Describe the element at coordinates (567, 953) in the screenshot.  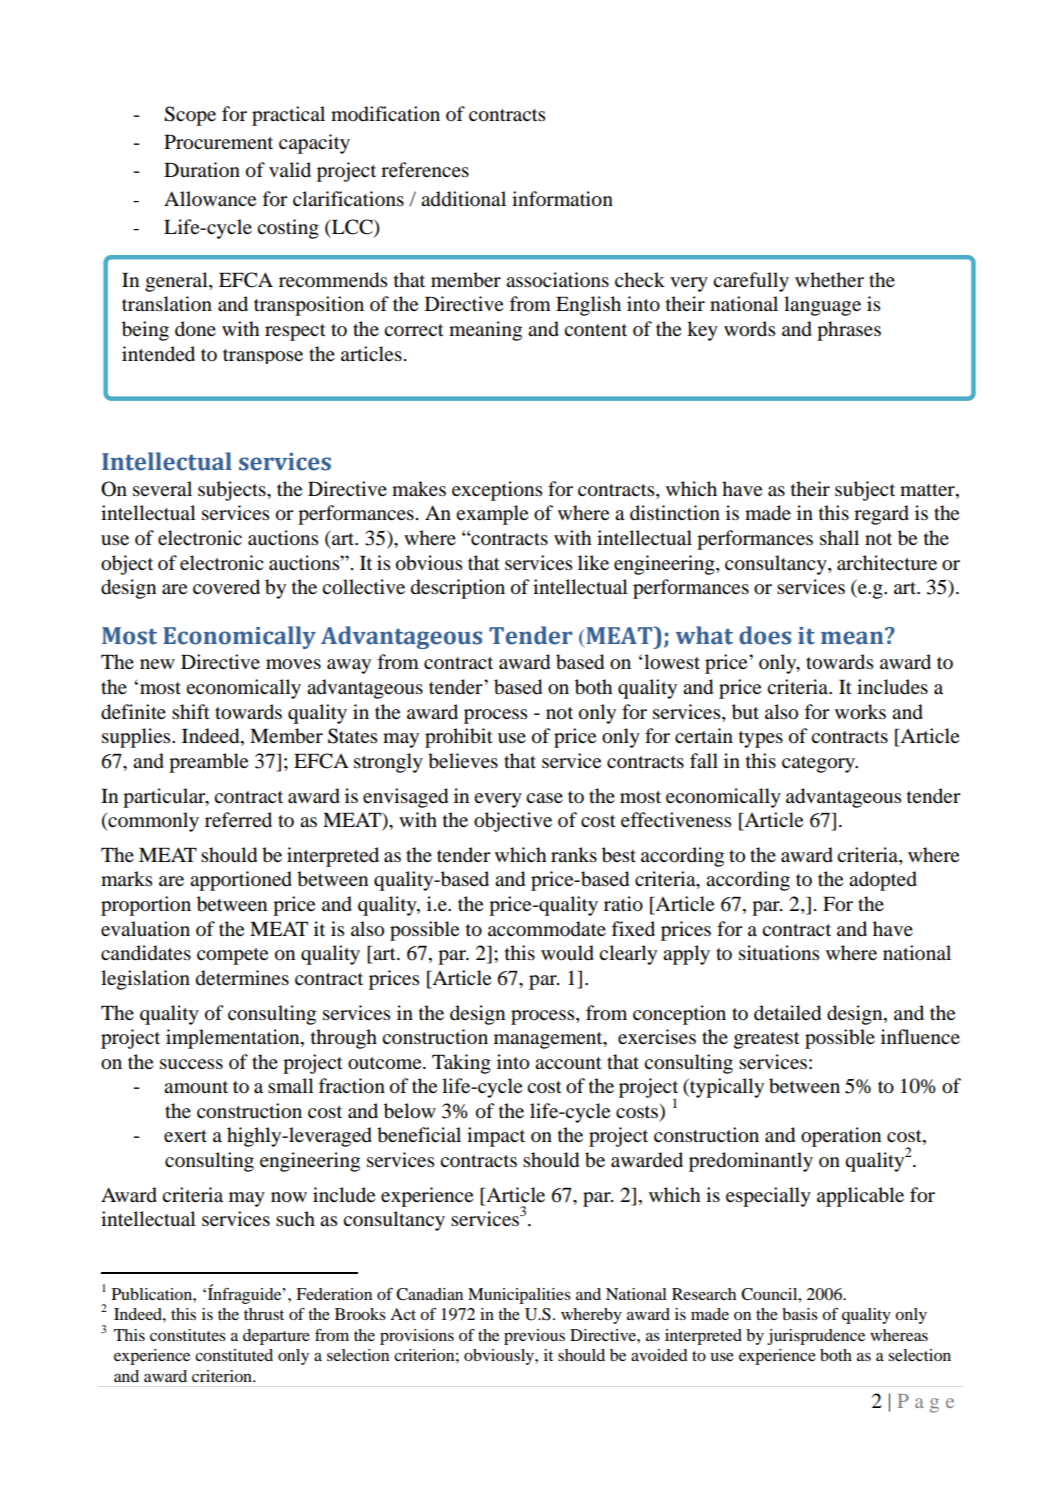
I see `would` at that location.
